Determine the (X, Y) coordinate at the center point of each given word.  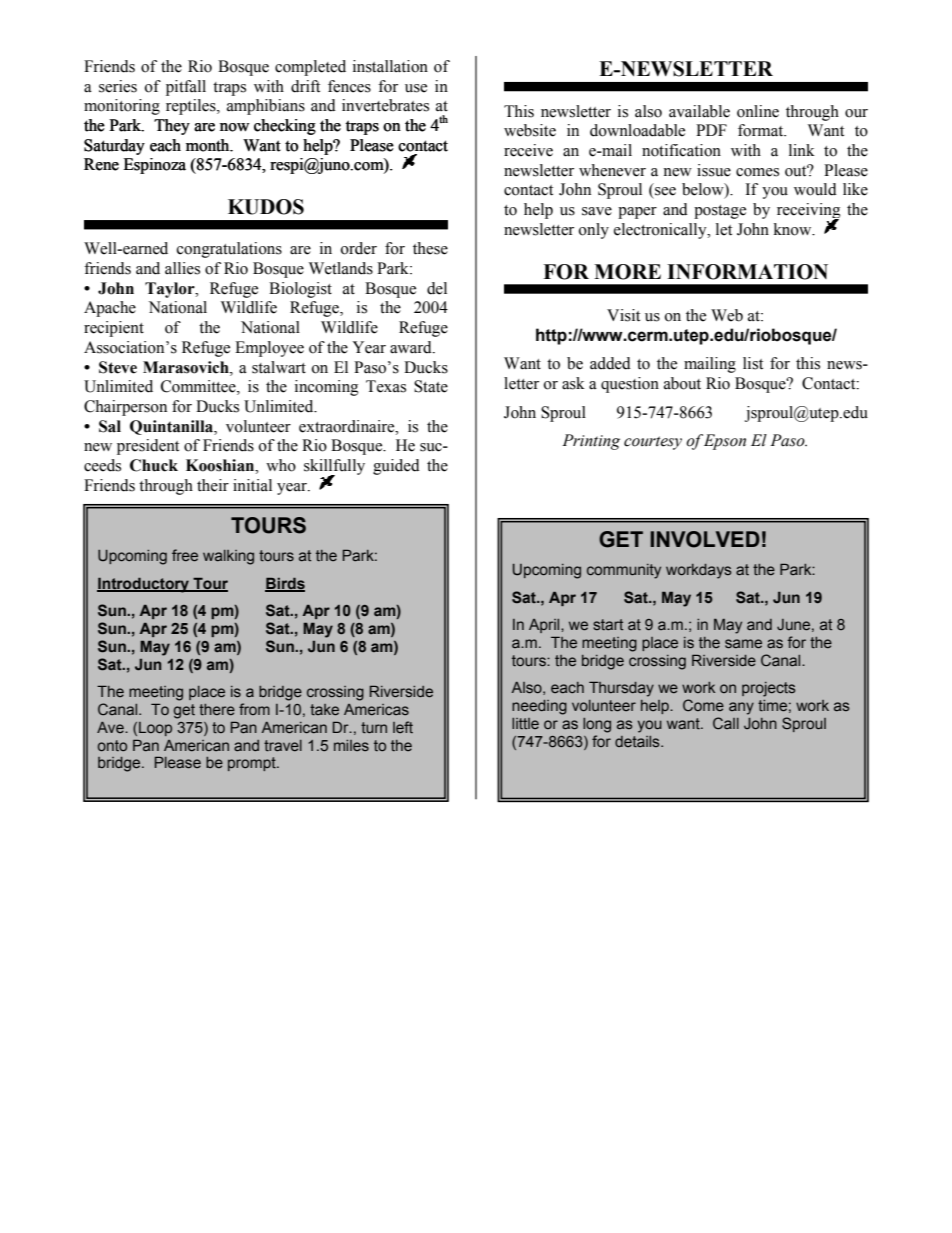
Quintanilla (172, 427)
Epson (725, 442)
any (741, 708)
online (758, 111)
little (525, 723)
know (794, 229)
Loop (155, 729)
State (431, 386)
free (185, 555)
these (430, 248)
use (416, 88)
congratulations (229, 250)
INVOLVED (705, 539)
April (545, 626)
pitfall (186, 88)
